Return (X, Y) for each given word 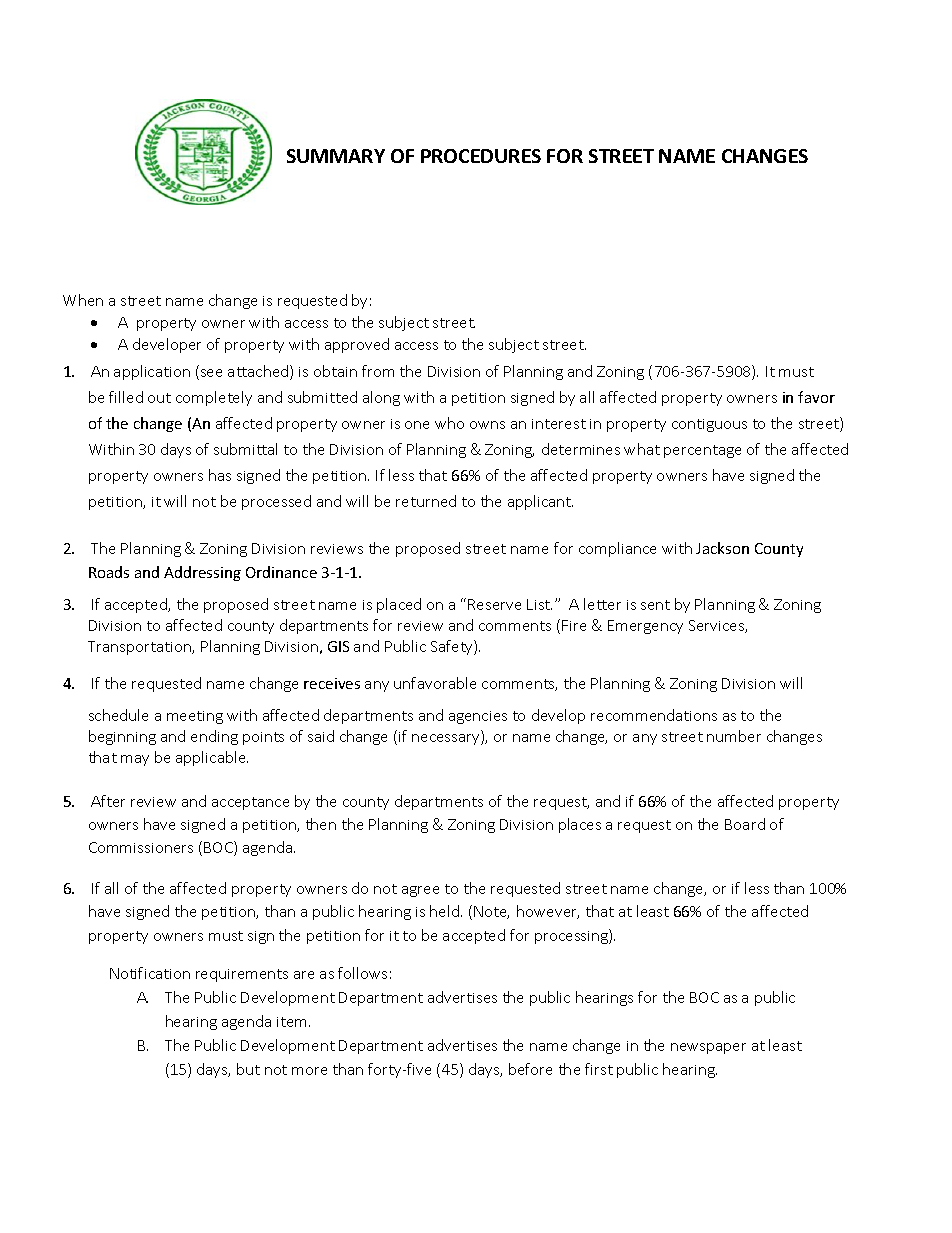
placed (399, 605)
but (248, 1069)
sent (655, 605)
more (309, 1071)
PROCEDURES (481, 156)
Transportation (140, 648)
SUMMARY (336, 156)
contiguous (709, 425)
